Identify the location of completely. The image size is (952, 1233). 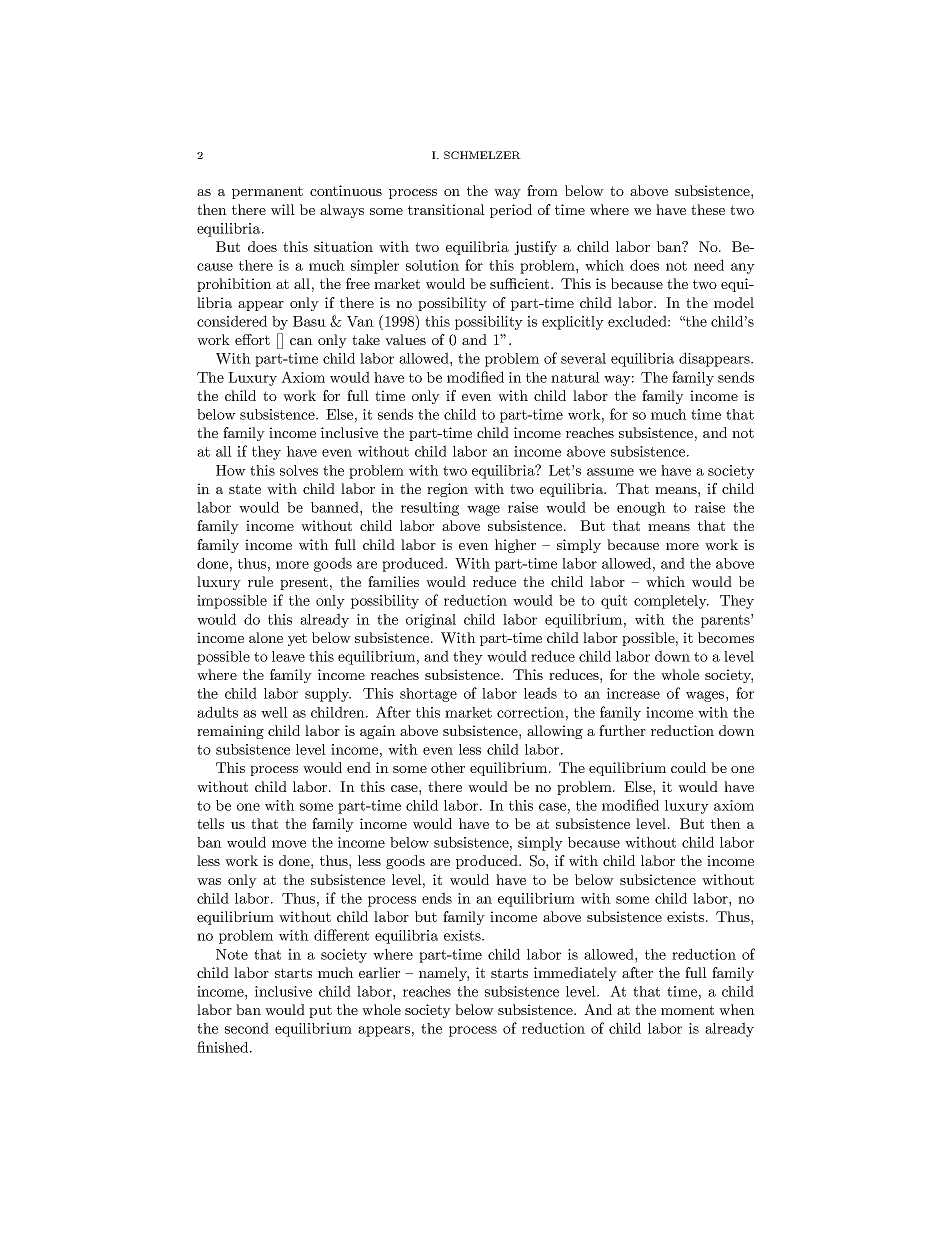
(671, 602).
